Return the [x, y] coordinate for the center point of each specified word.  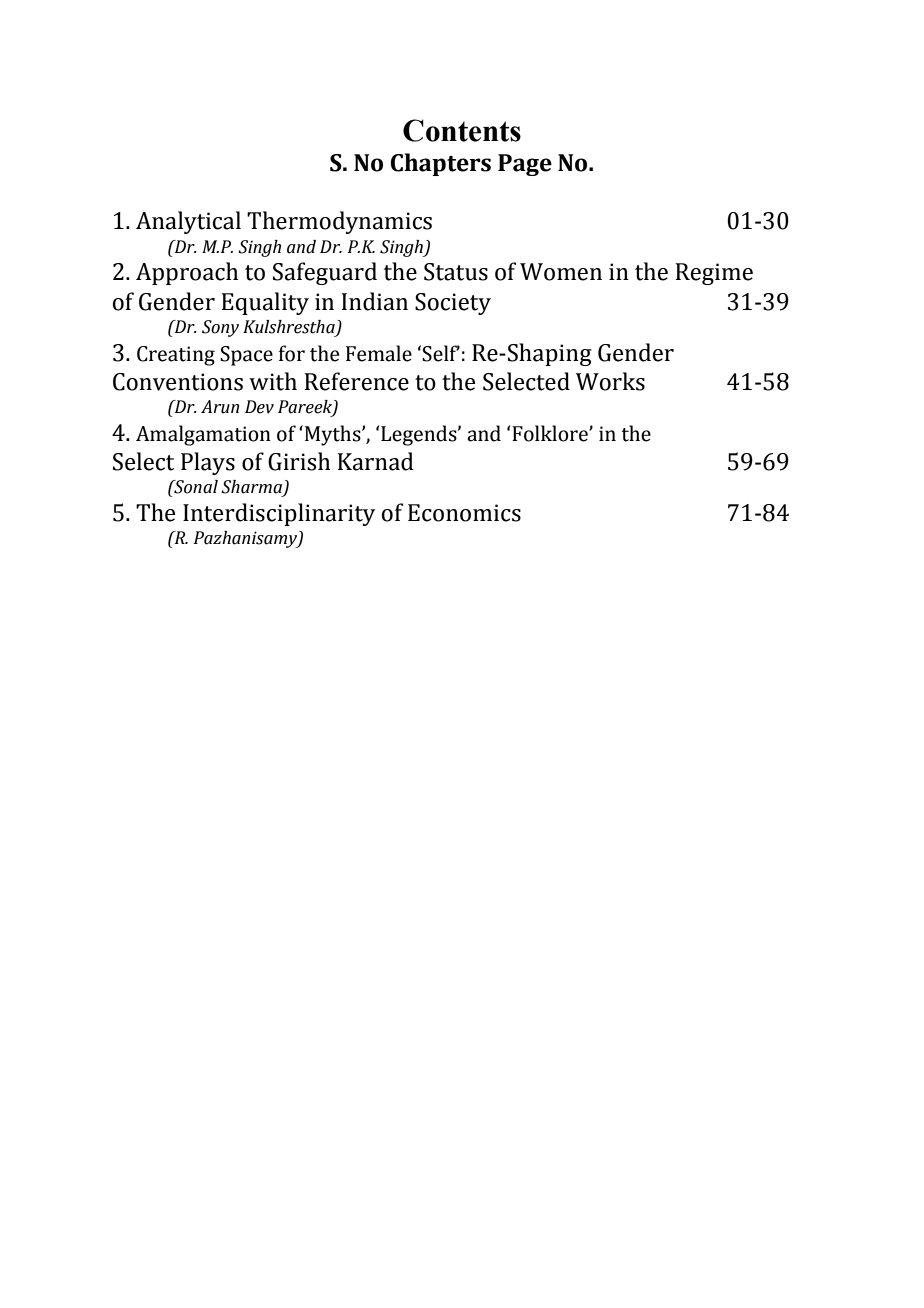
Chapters [440, 164]
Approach [187, 273]
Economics [464, 513]
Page [525, 165]
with [273, 381]
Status [456, 272]
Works [610, 381]
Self [441, 353]
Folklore [551, 433]
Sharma [252, 488]
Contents [462, 130]
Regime [714, 274]
